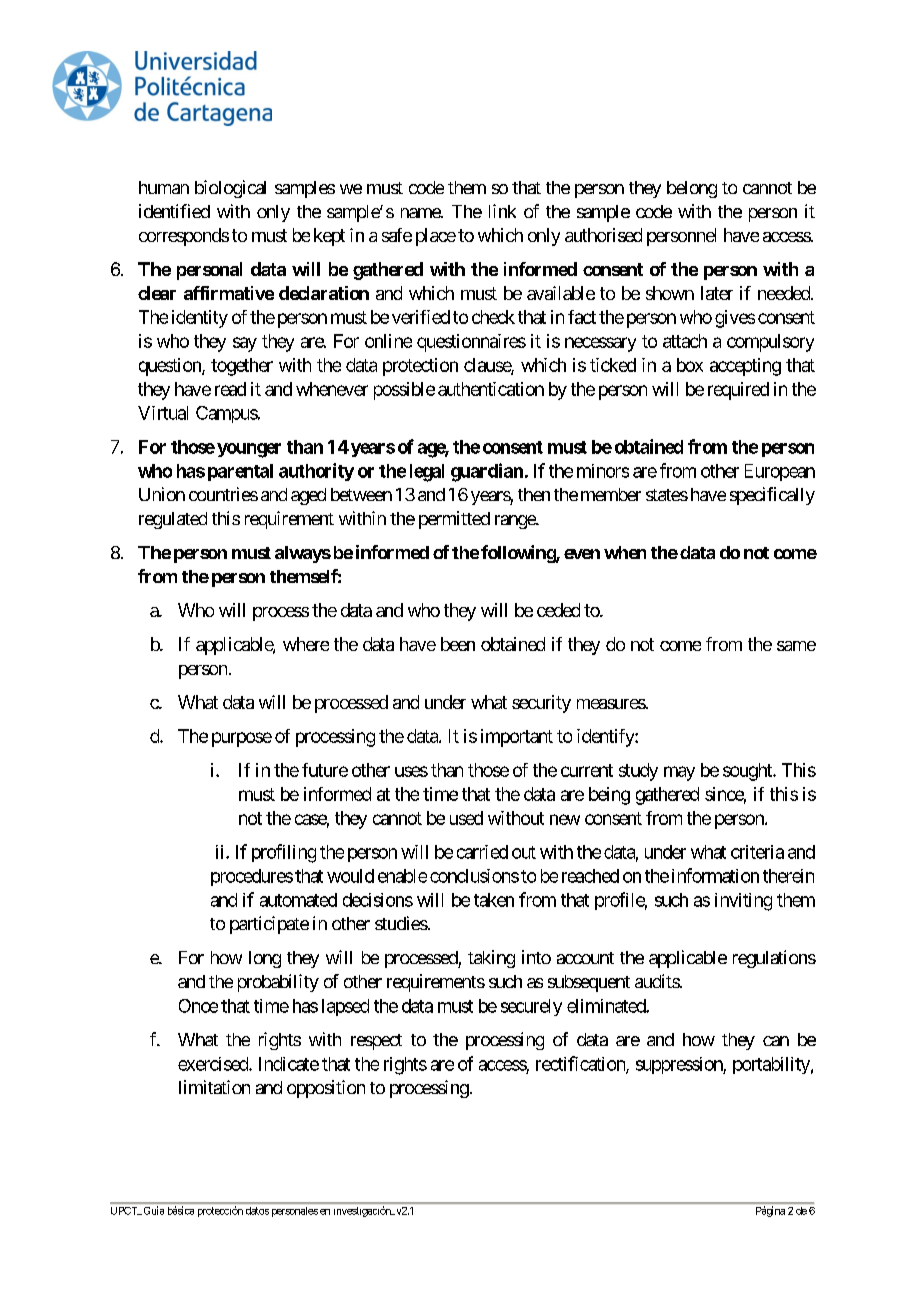  I want to click on permitted, so click(454, 520).
